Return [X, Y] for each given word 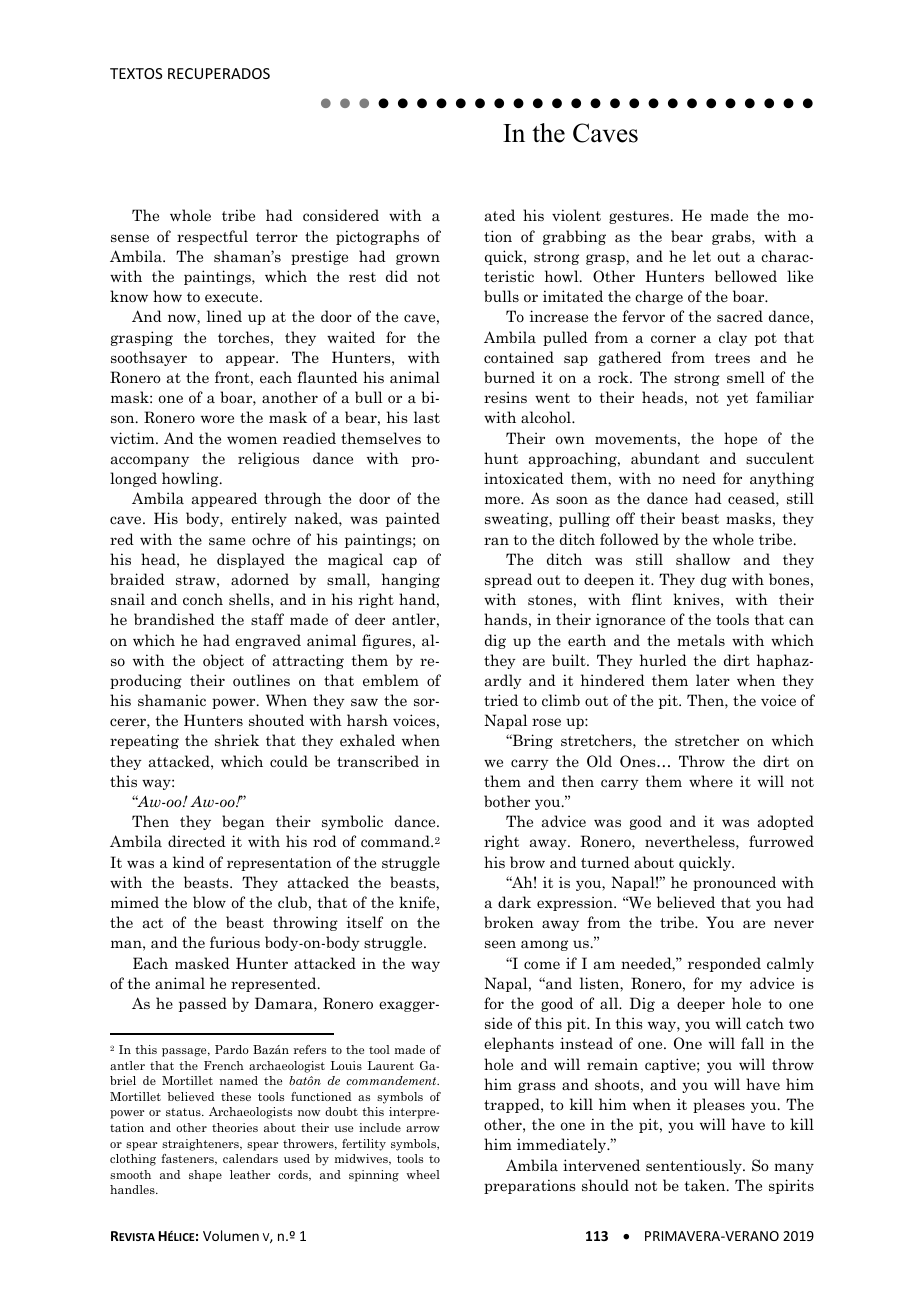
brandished [174, 619]
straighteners [201, 1145]
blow [209, 902]
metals [701, 640]
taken [706, 1185]
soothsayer [149, 358]
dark [514, 902]
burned [509, 377]
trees [732, 358]
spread [508, 580]
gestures [639, 217]
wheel [423, 1174]
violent [576, 215]
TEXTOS [136, 73]
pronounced [734, 883]
